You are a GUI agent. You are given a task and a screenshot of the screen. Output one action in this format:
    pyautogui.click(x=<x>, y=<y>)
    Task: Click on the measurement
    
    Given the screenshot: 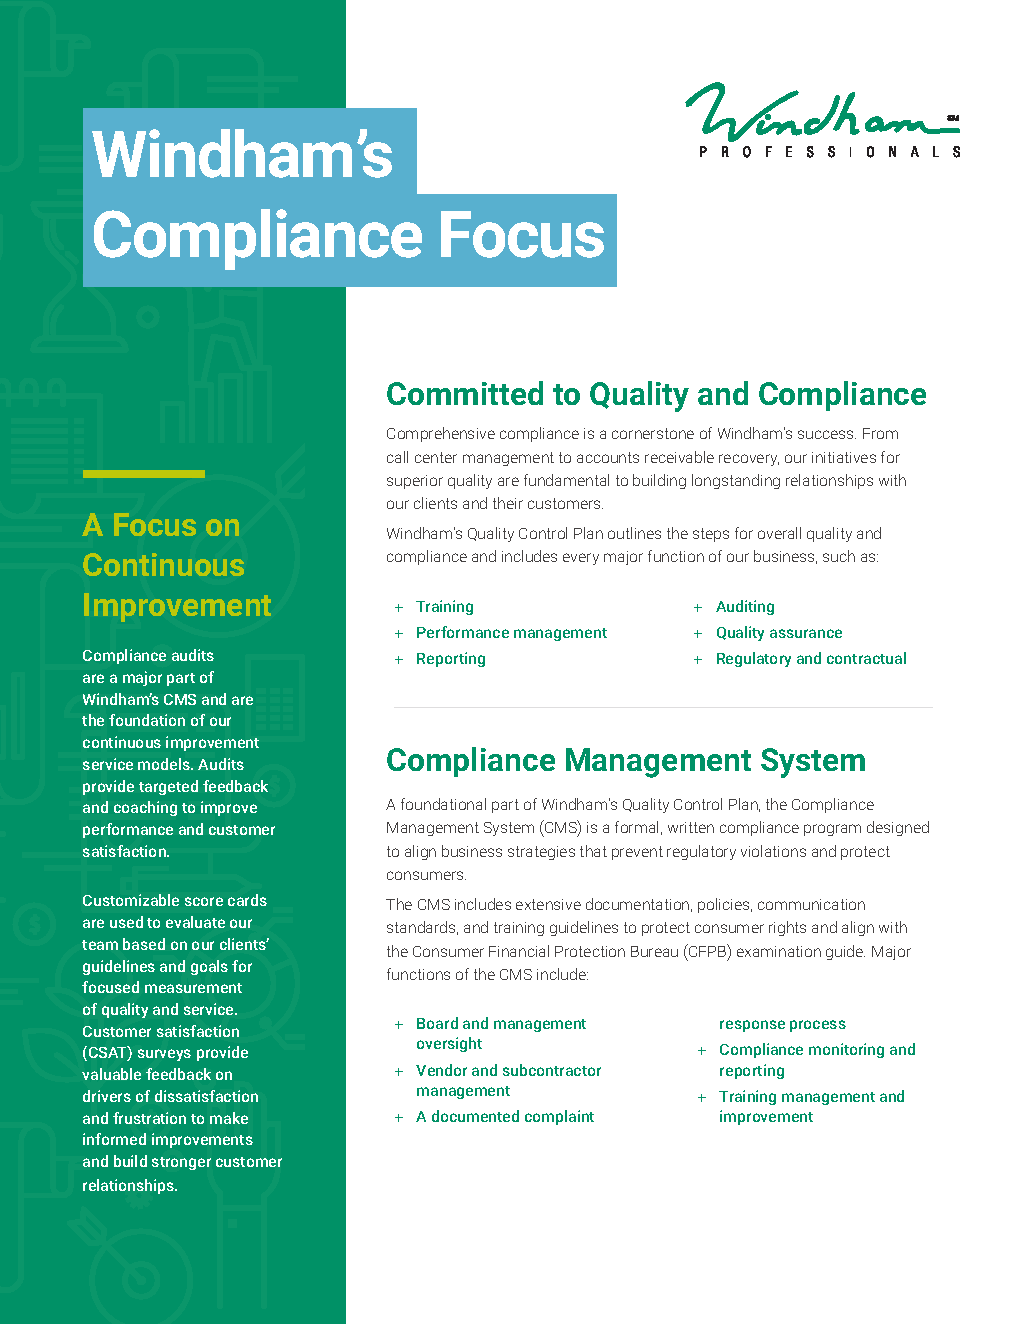 What is the action you would take?
    pyautogui.click(x=193, y=988)
